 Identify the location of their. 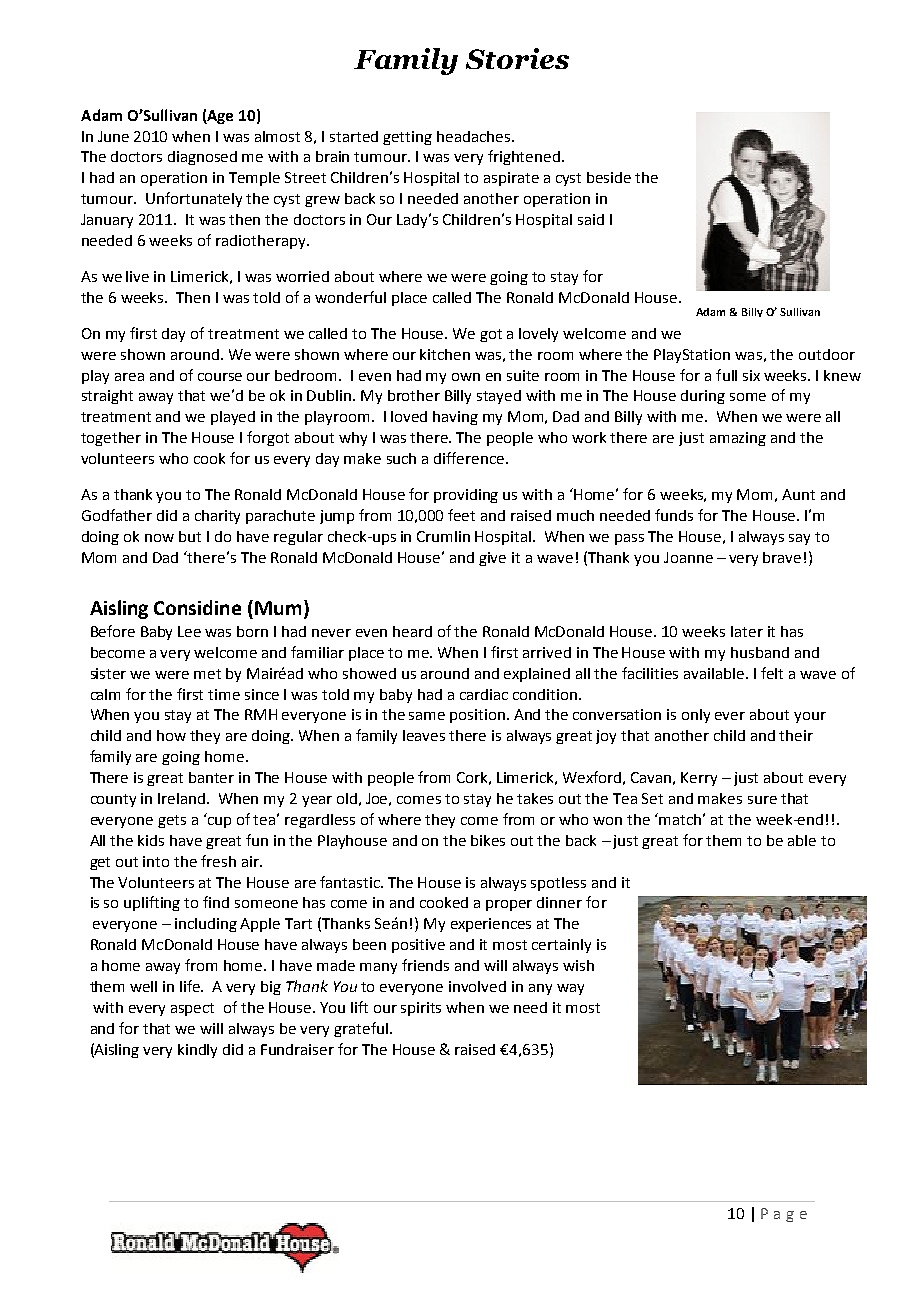
(796, 735).
